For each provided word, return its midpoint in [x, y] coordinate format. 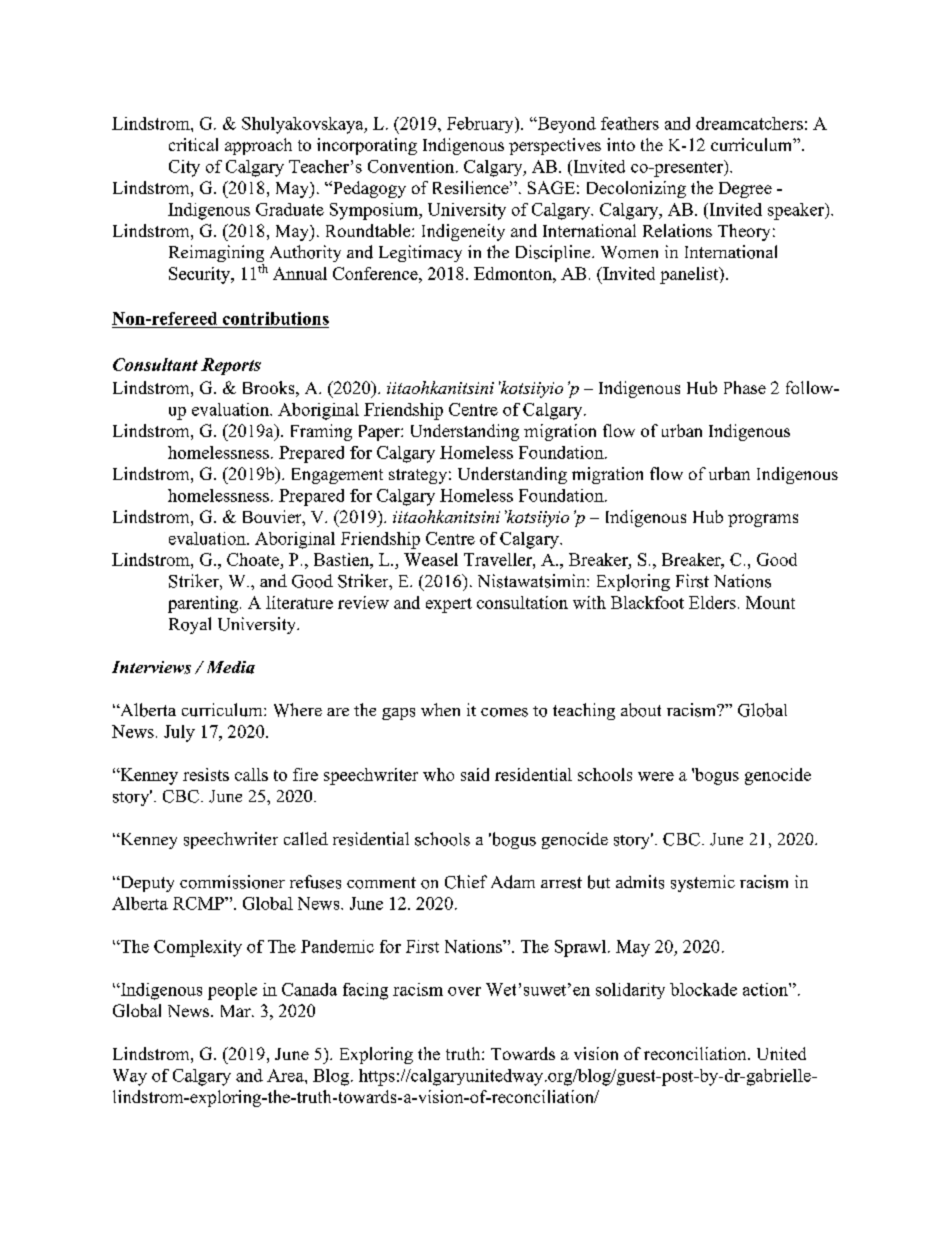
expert [449, 605]
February [481, 125]
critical [193, 144]
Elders [712, 602]
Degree [745, 190]
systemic [703, 883]
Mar [237, 1011]
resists [206, 774]
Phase [745, 387]
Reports [231, 366]
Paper [380, 433]
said [475, 774]
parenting [204, 604]
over [464, 991]
